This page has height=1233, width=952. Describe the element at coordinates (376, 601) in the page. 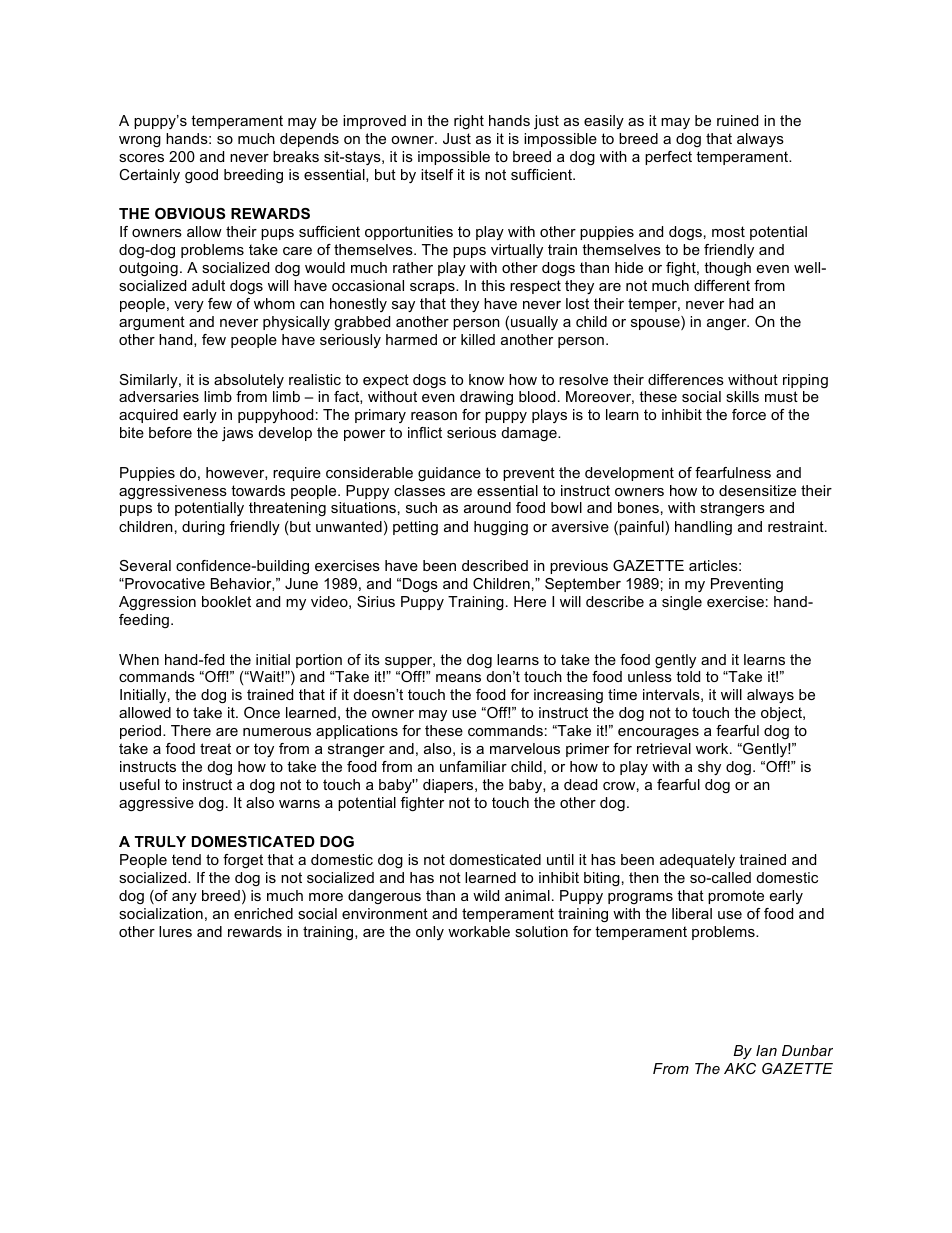

I see `Sirius` at that location.
